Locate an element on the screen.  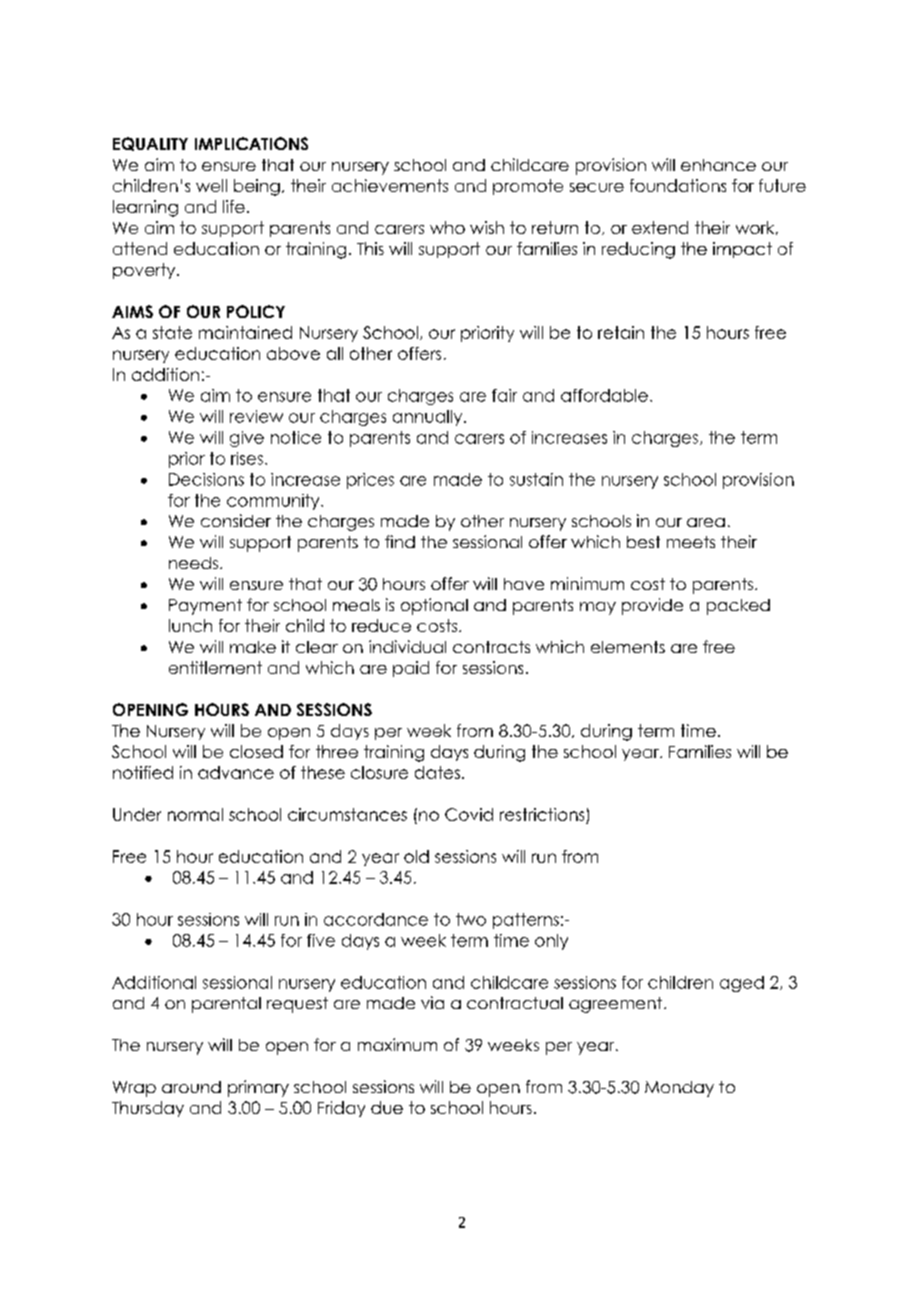
Monday is located at coordinates (679, 1089).
